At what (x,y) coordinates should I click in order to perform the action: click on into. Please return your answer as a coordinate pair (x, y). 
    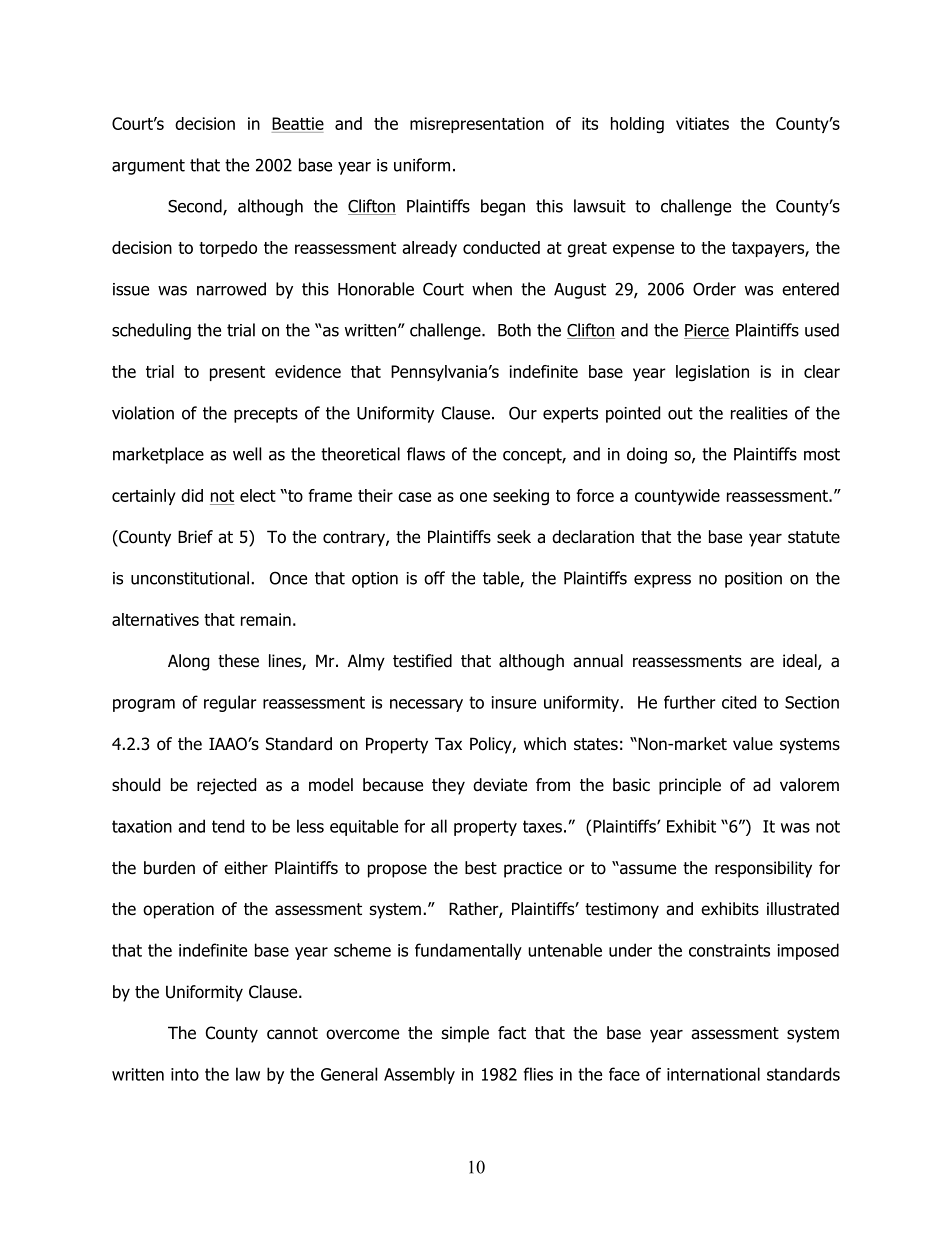
    Looking at the image, I should click on (185, 1074).
